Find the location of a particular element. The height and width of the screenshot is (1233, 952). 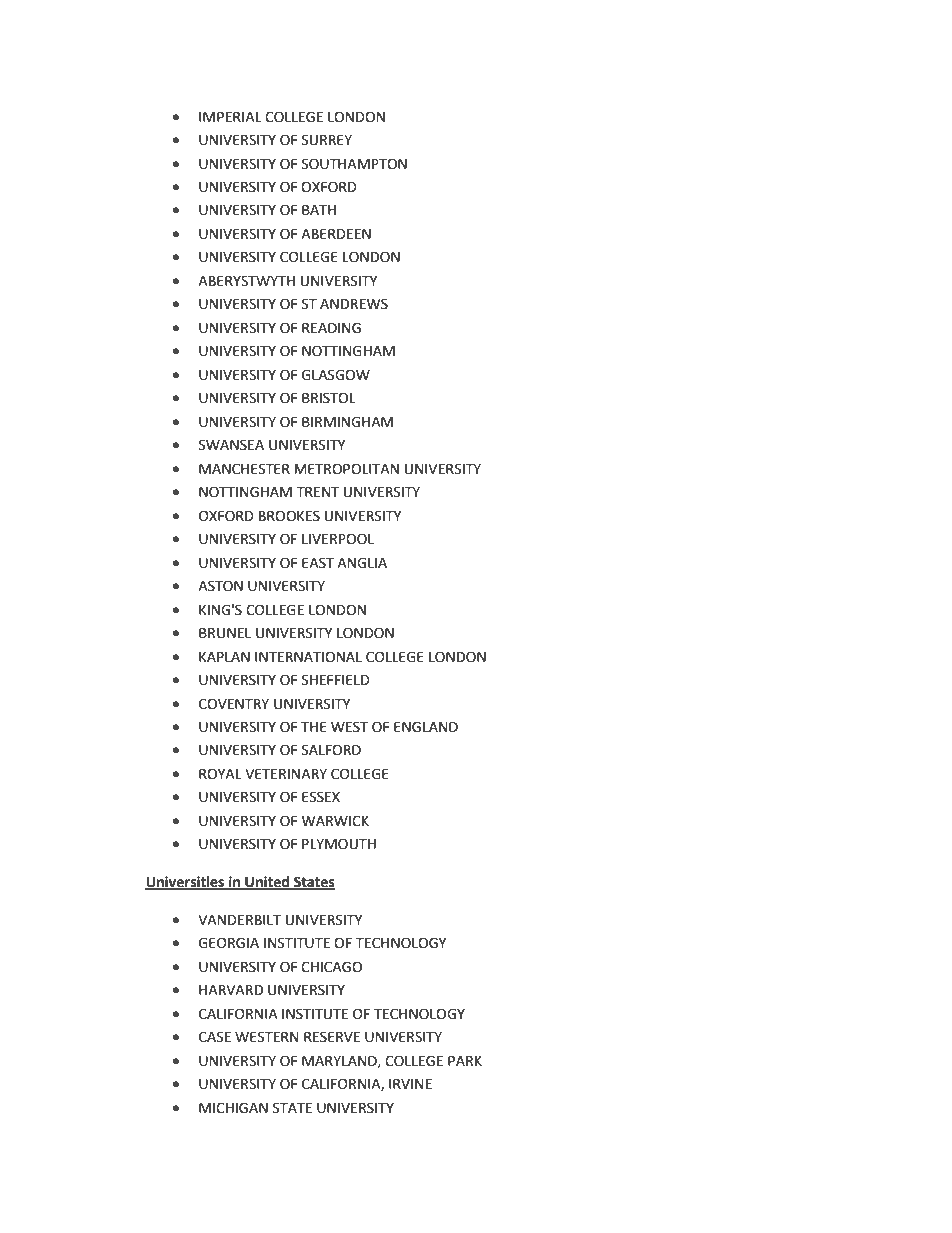

SOUTHAMPTON is located at coordinates (354, 164).
